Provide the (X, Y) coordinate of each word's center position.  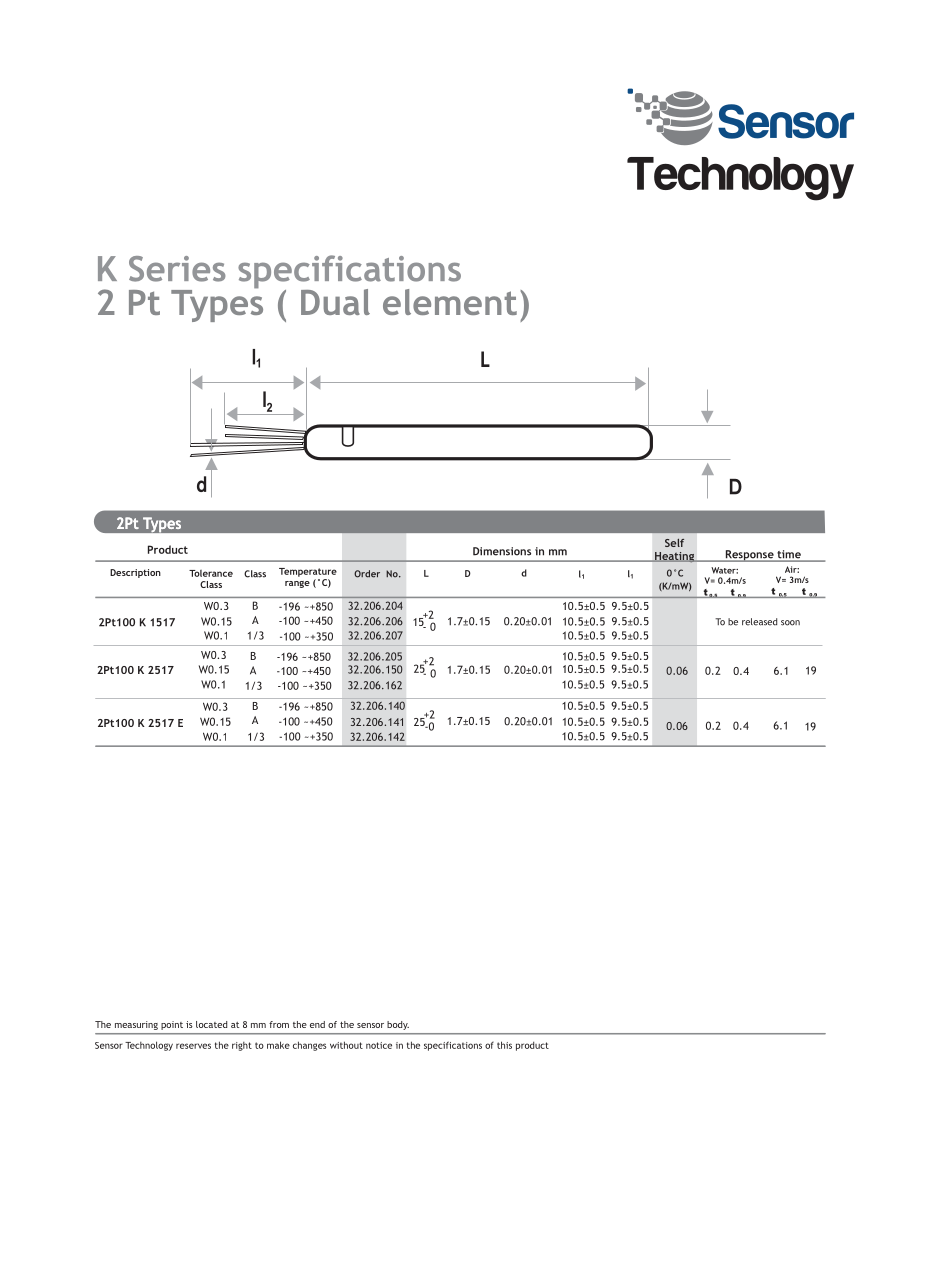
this (504, 1045)
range (297, 584)
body (398, 1025)
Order (367, 574)
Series (177, 269)
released (759, 622)
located (211, 1024)
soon (790, 623)
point (172, 1025)
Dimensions (502, 551)
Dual (335, 302)
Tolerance (211, 573)
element (450, 302)
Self (674, 543)
